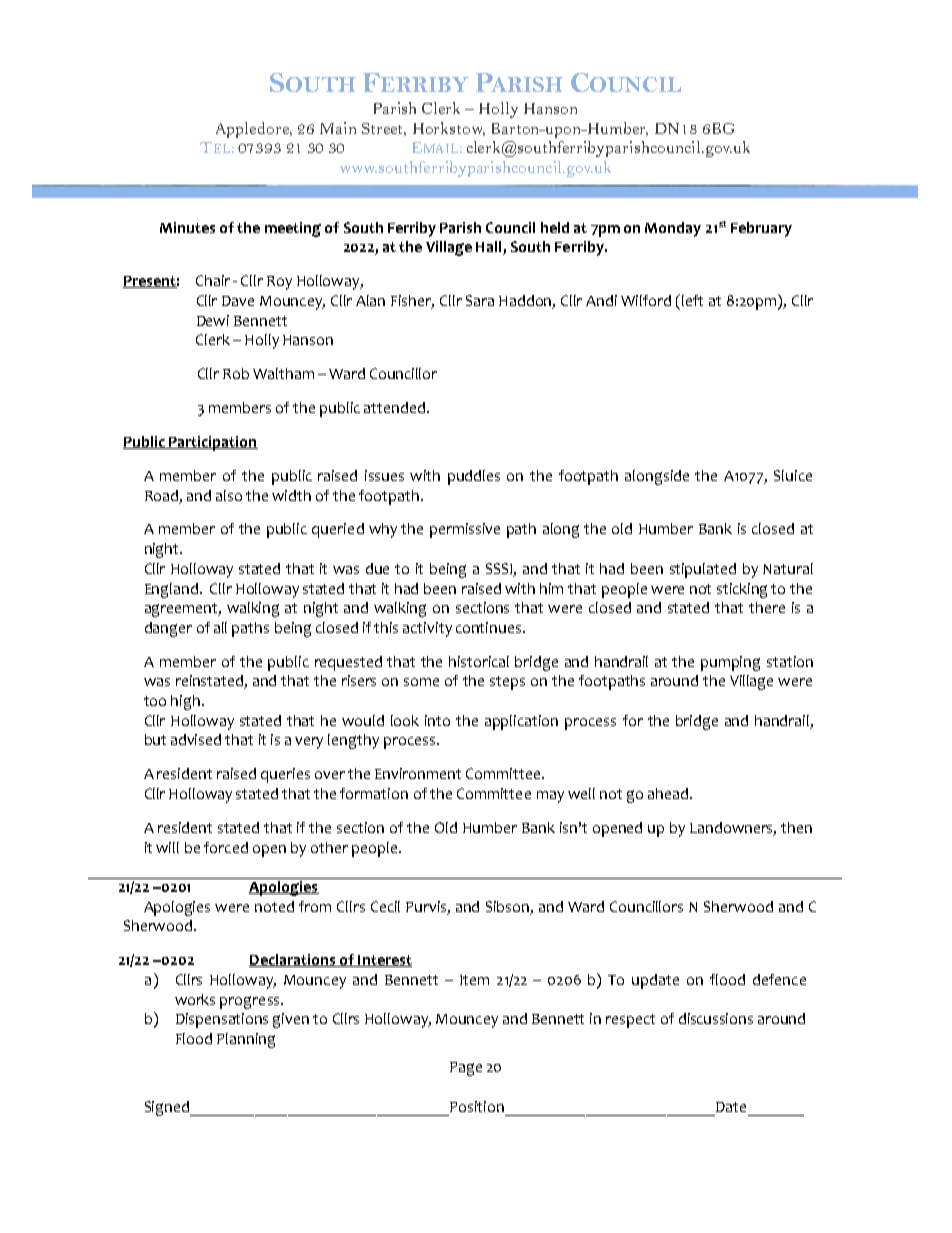 The image size is (952, 1233). I want to click on Street, so click(384, 129).
